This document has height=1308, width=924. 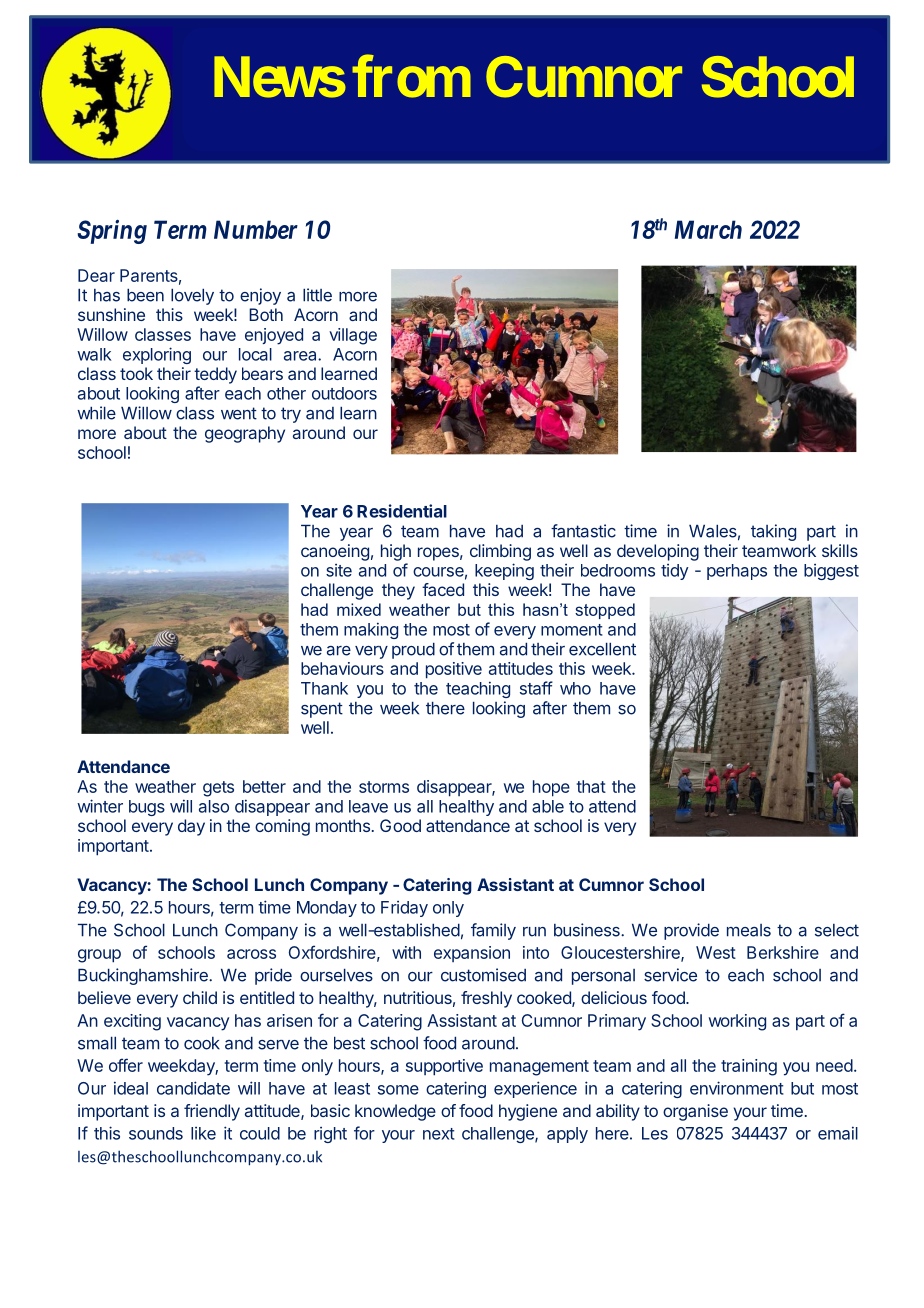 I want to click on excellent, so click(x=602, y=649).
